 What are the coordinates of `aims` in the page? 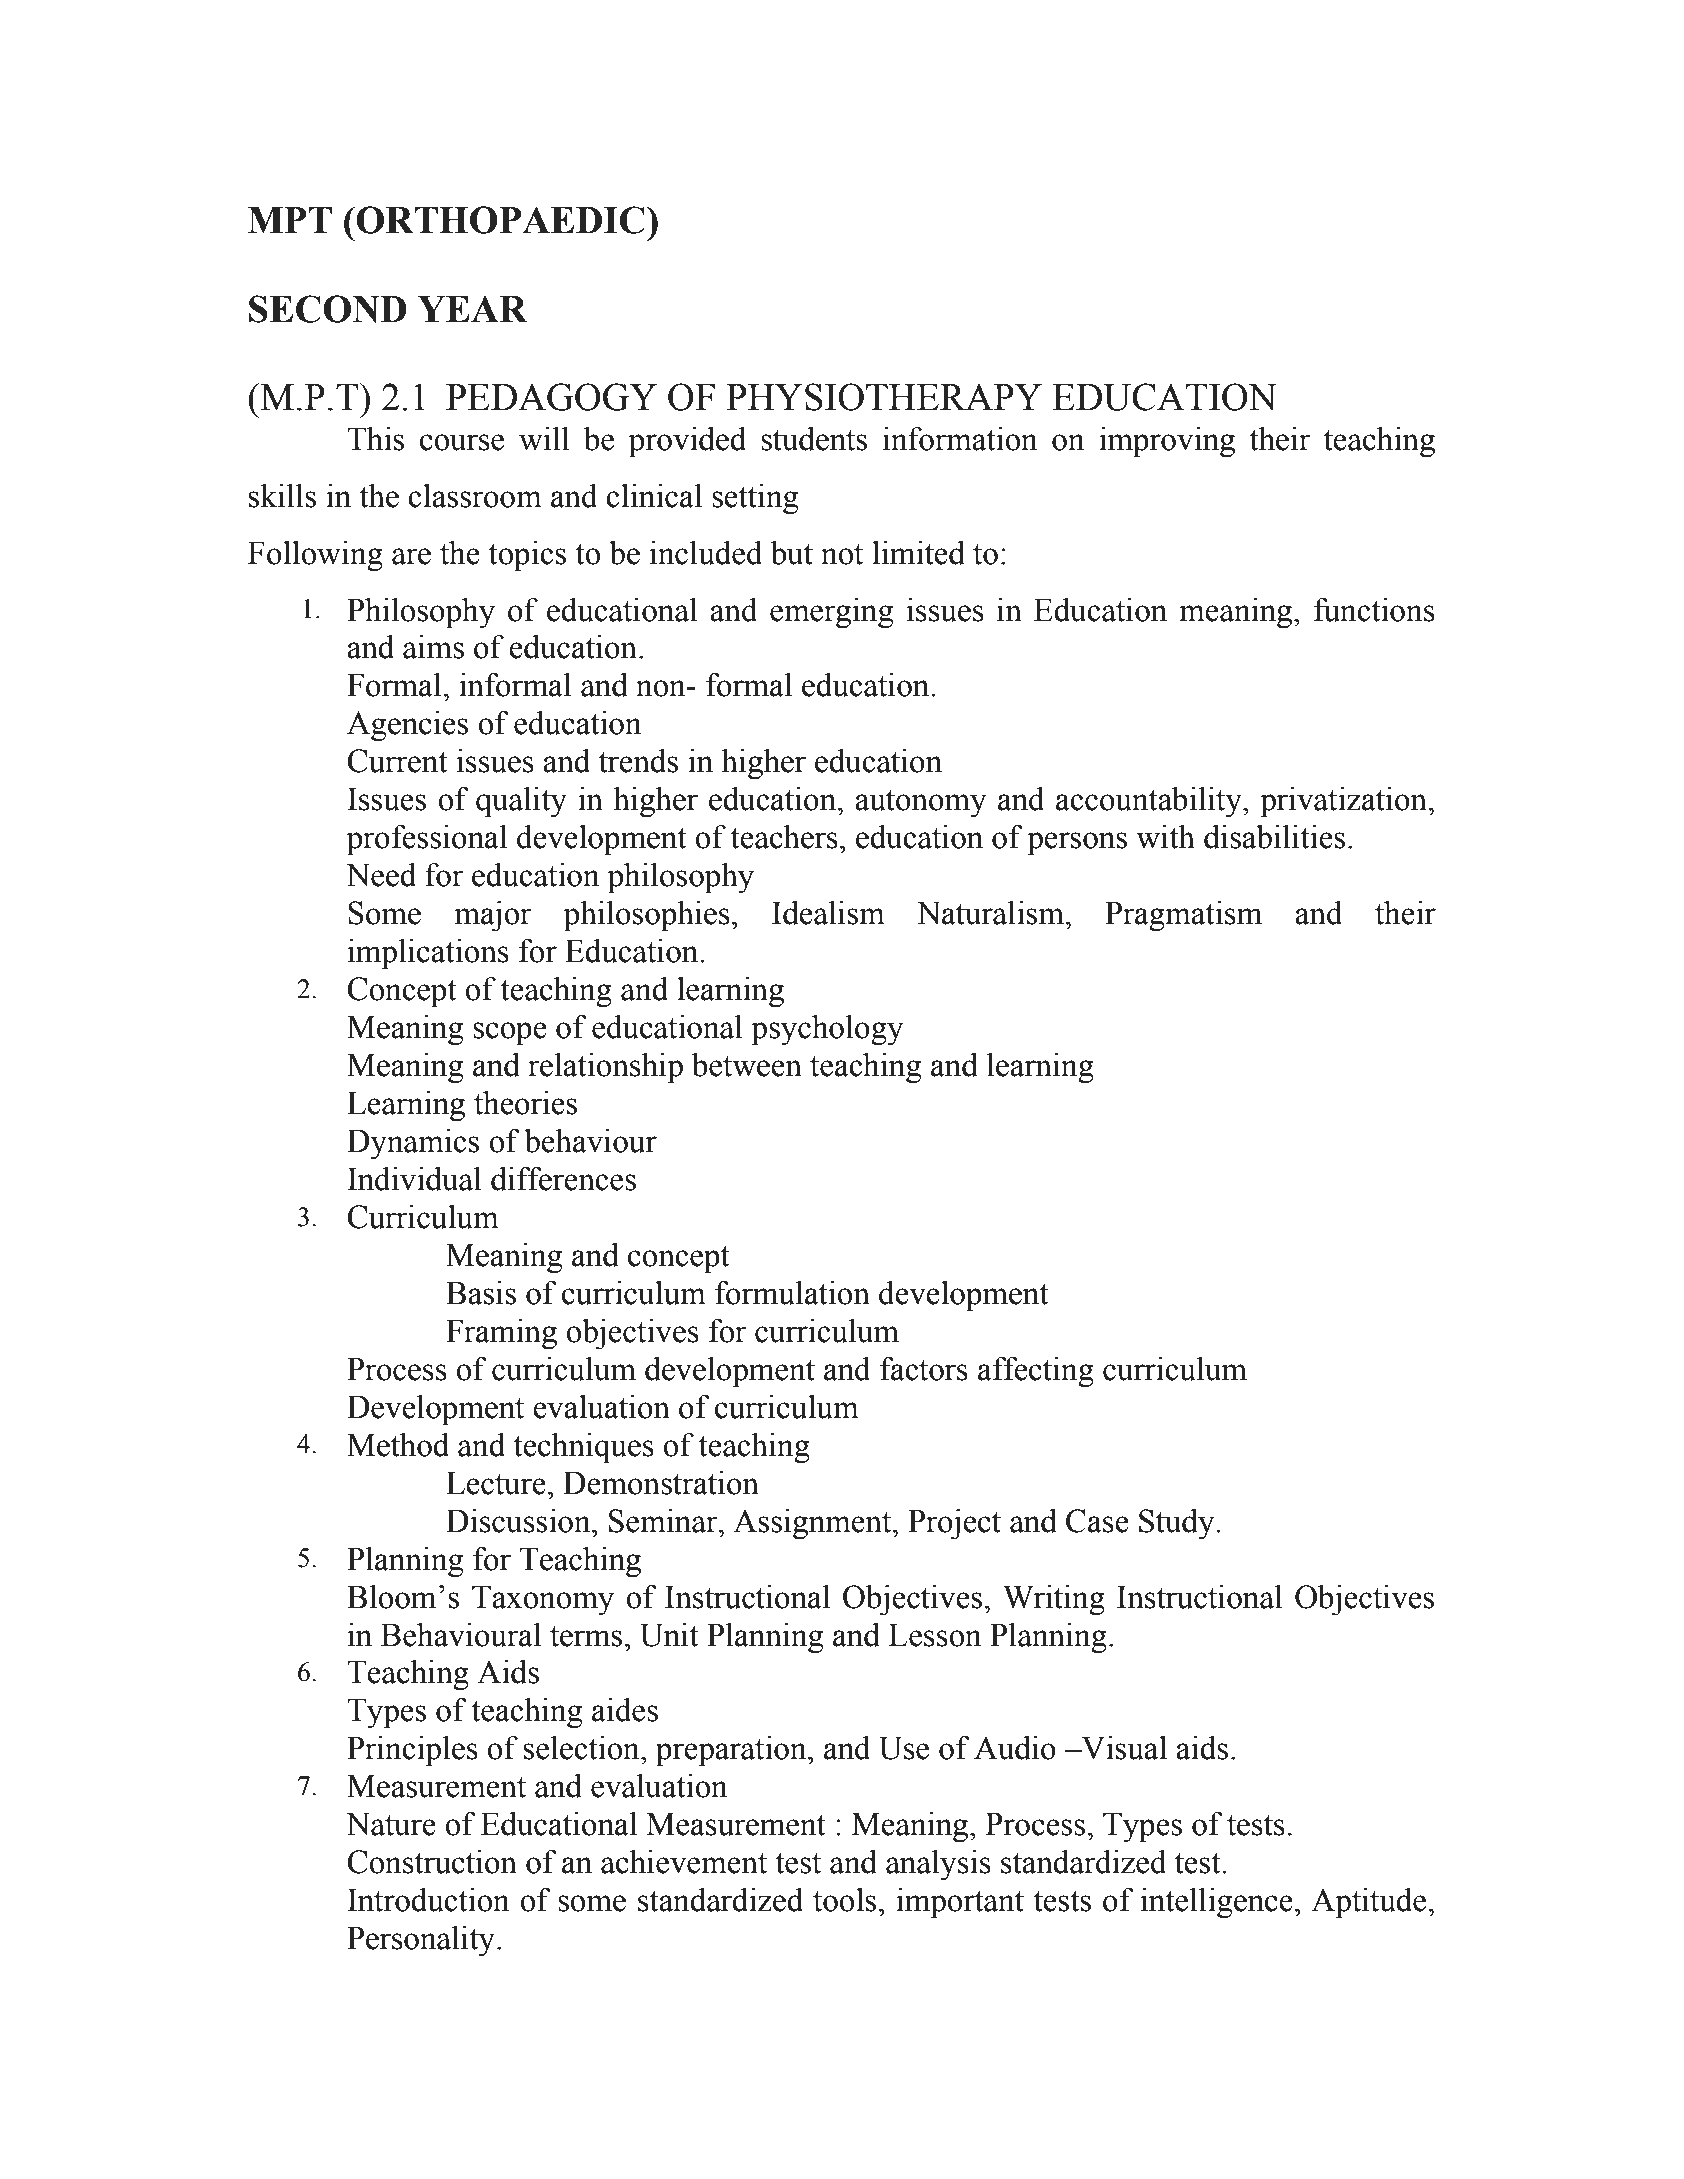 It's located at (433, 647).
